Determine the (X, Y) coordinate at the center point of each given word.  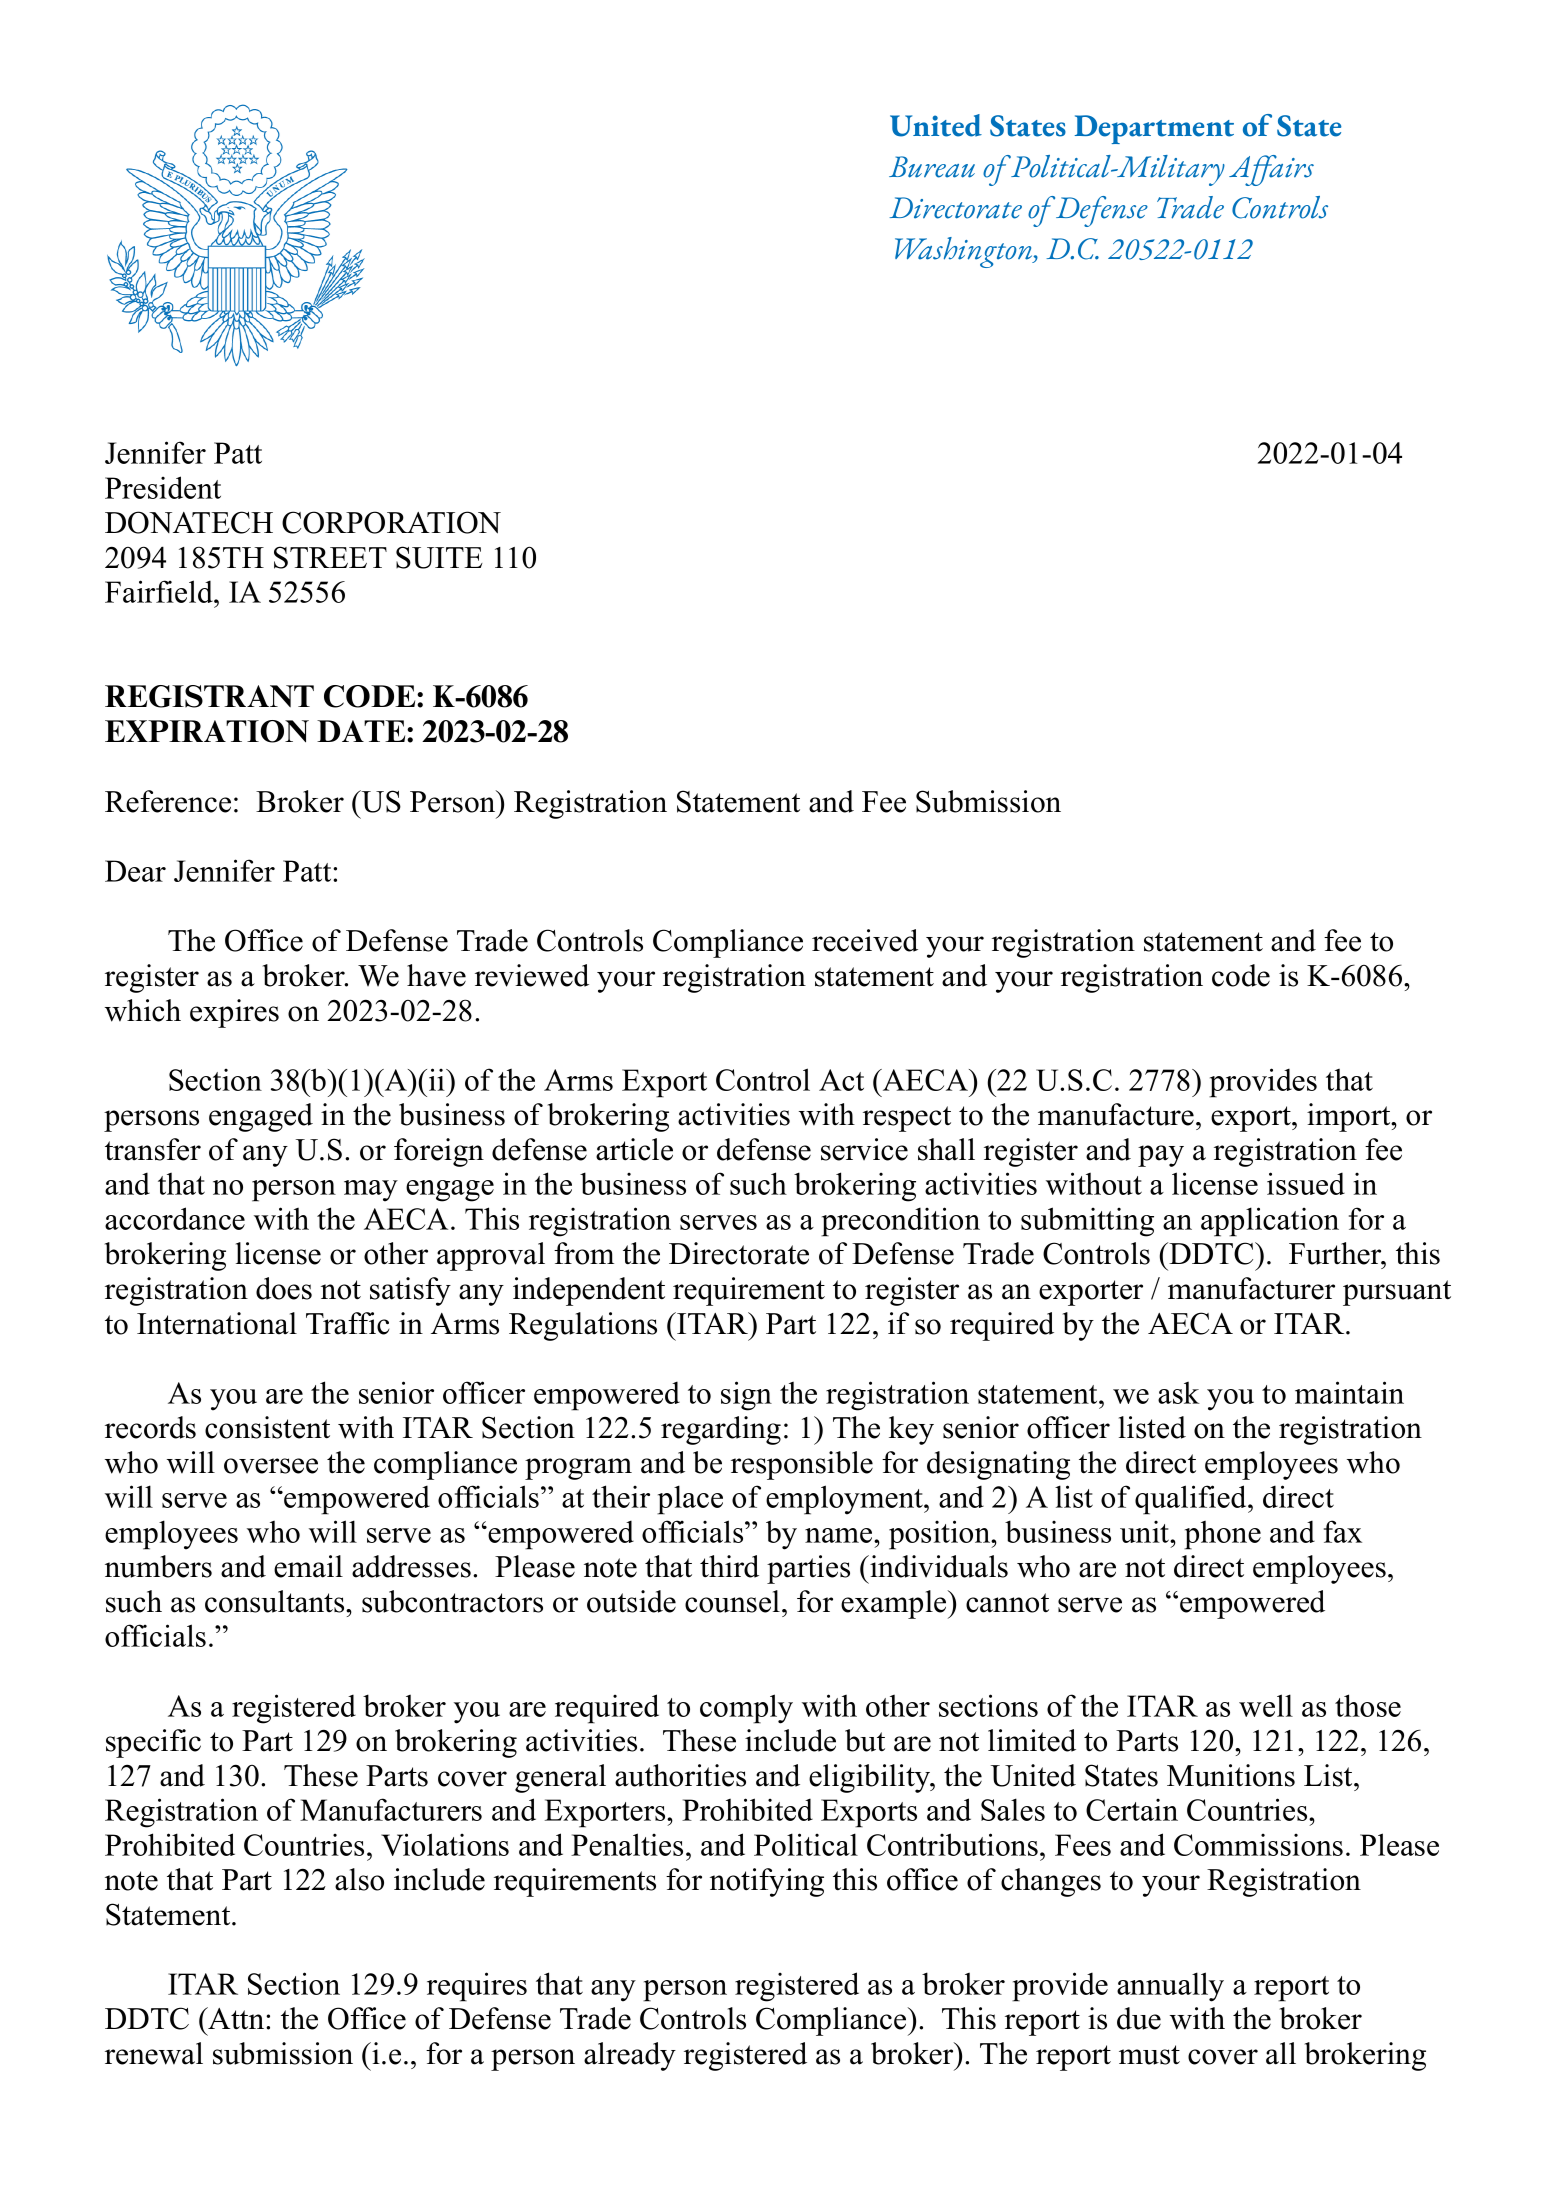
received (865, 940)
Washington (965, 252)
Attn (236, 2018)
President (163, 487)
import (1350, 1117)
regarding (721, 1430)
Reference (168, 801)
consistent (267, 1427)
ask (1179, 1392)
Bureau (932, 167)
